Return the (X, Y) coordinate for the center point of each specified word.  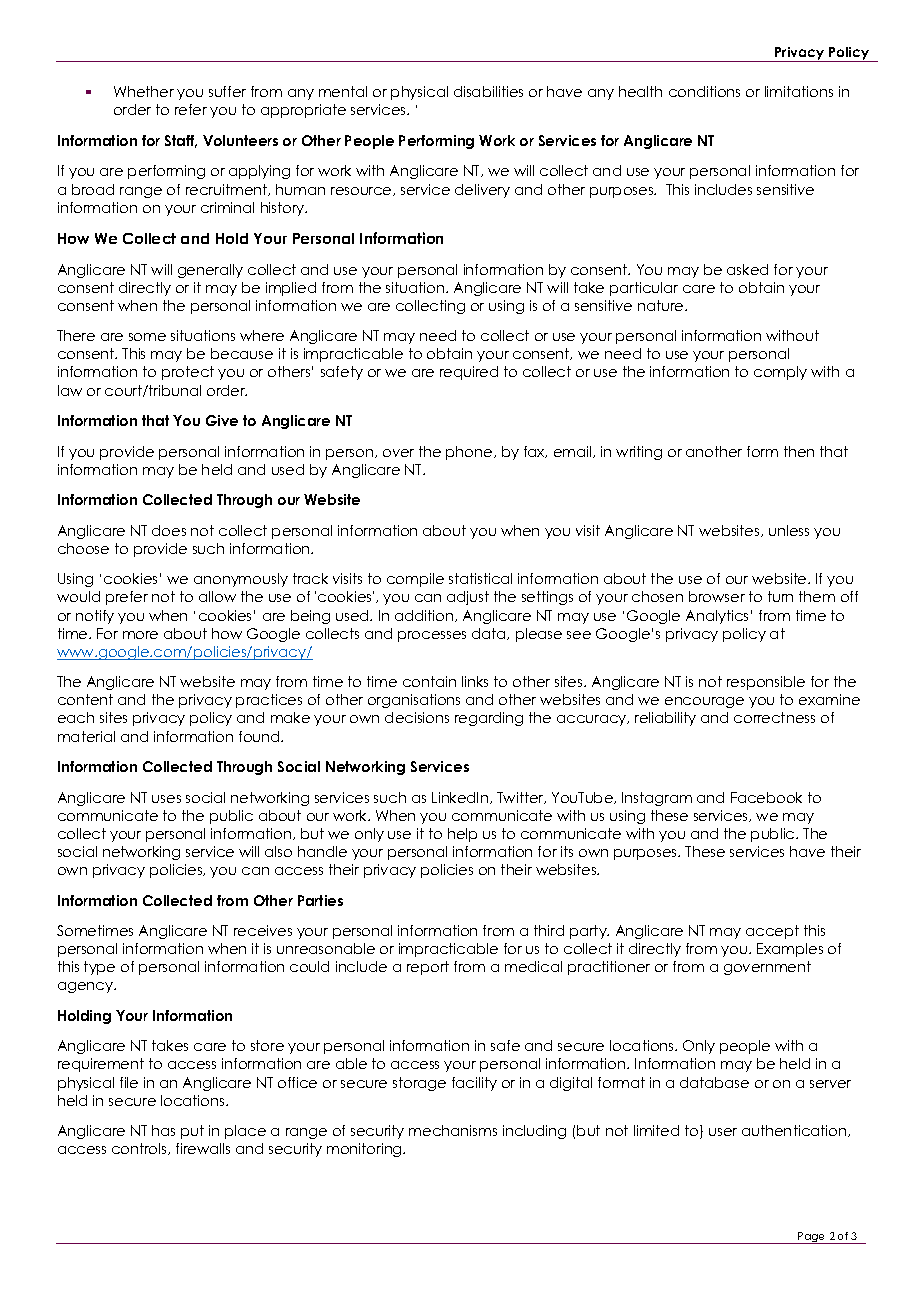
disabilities (488, 91)
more (140, 635)
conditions (704, 91)
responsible (766, 683)
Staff (181, 141)
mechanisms (453, 1130)
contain (429, 681)
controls (140, 1149)
